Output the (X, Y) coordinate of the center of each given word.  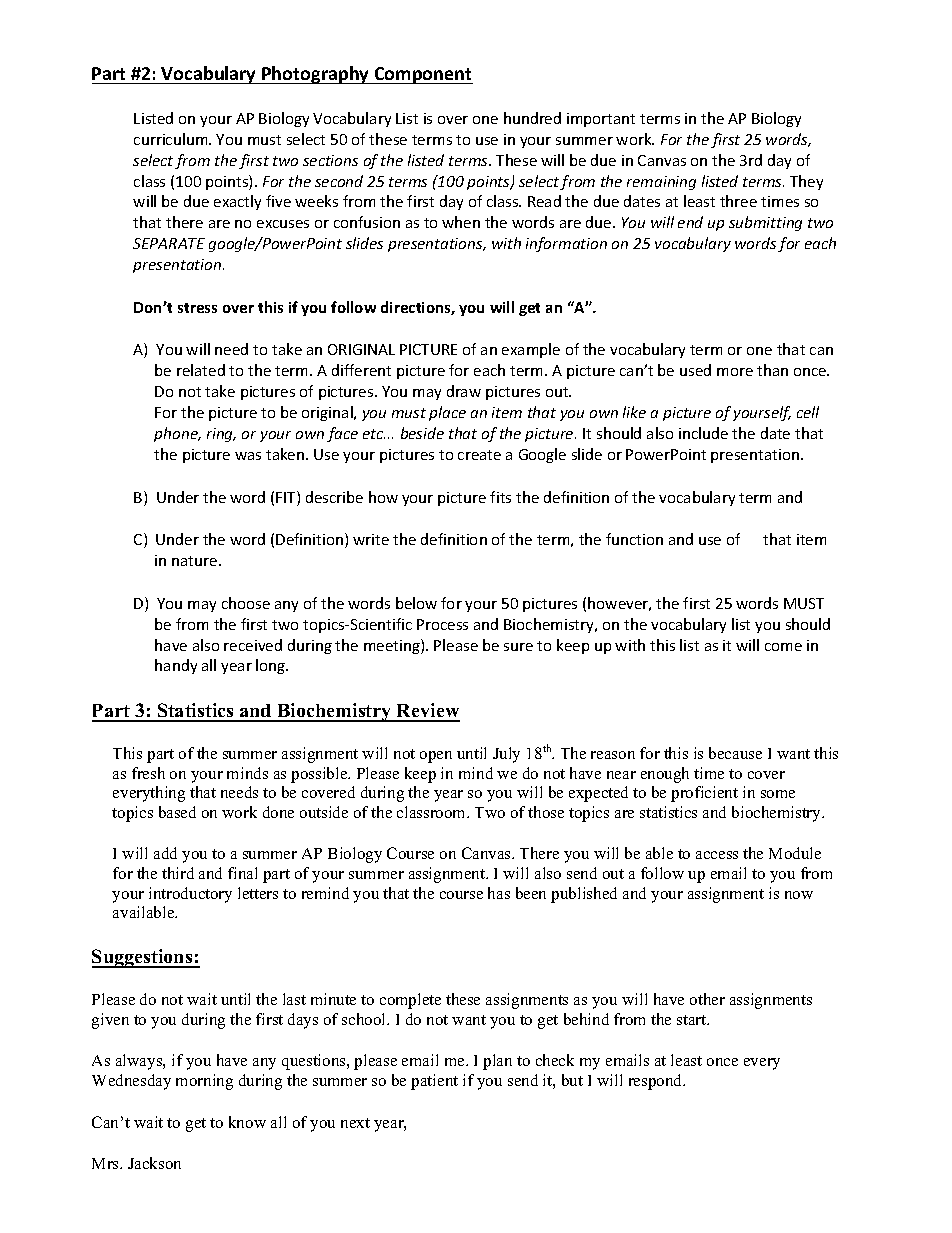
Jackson (154, 1163)
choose (246, 603)
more (735, 372)
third (178, 873)
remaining (661, 183)
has (499, 893)
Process (442, 624)
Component (422, 75)
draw (464, 391)
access (717, 855)
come (783, 647)
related (201, 370)
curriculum (172, 139)
